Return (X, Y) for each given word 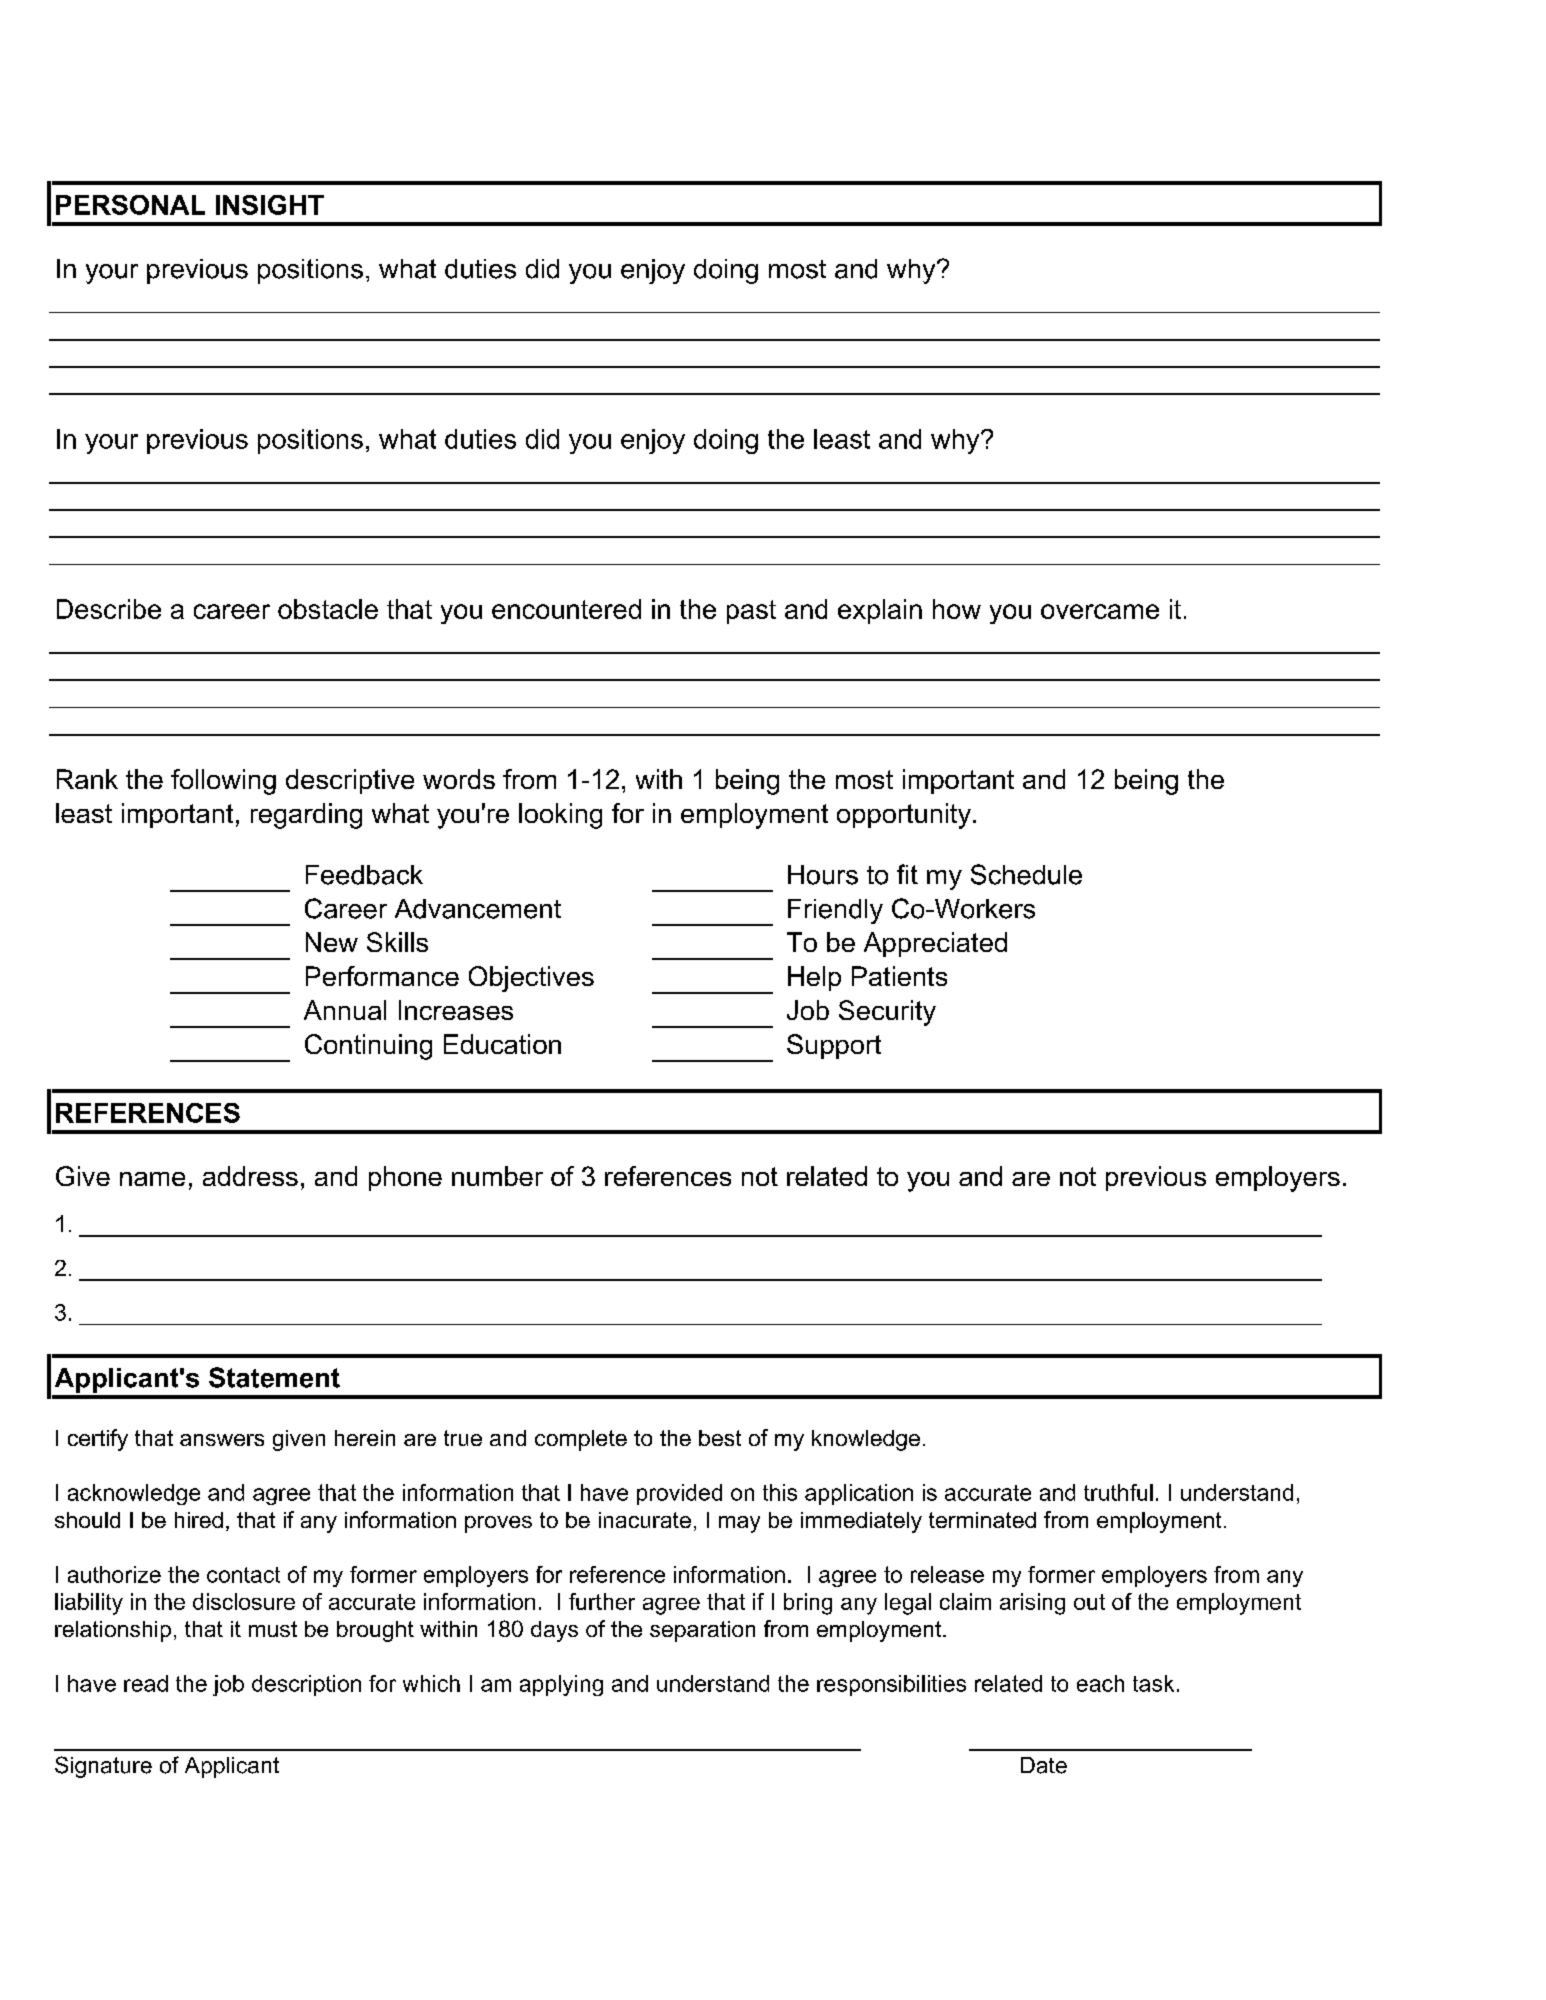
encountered (566, 609)
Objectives (531, 979)
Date (1044, 1765)
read (146, 1683)
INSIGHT (270, 205)
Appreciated (935, 944)
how (957, 609)
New (332, 942)
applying (561, 1685)
